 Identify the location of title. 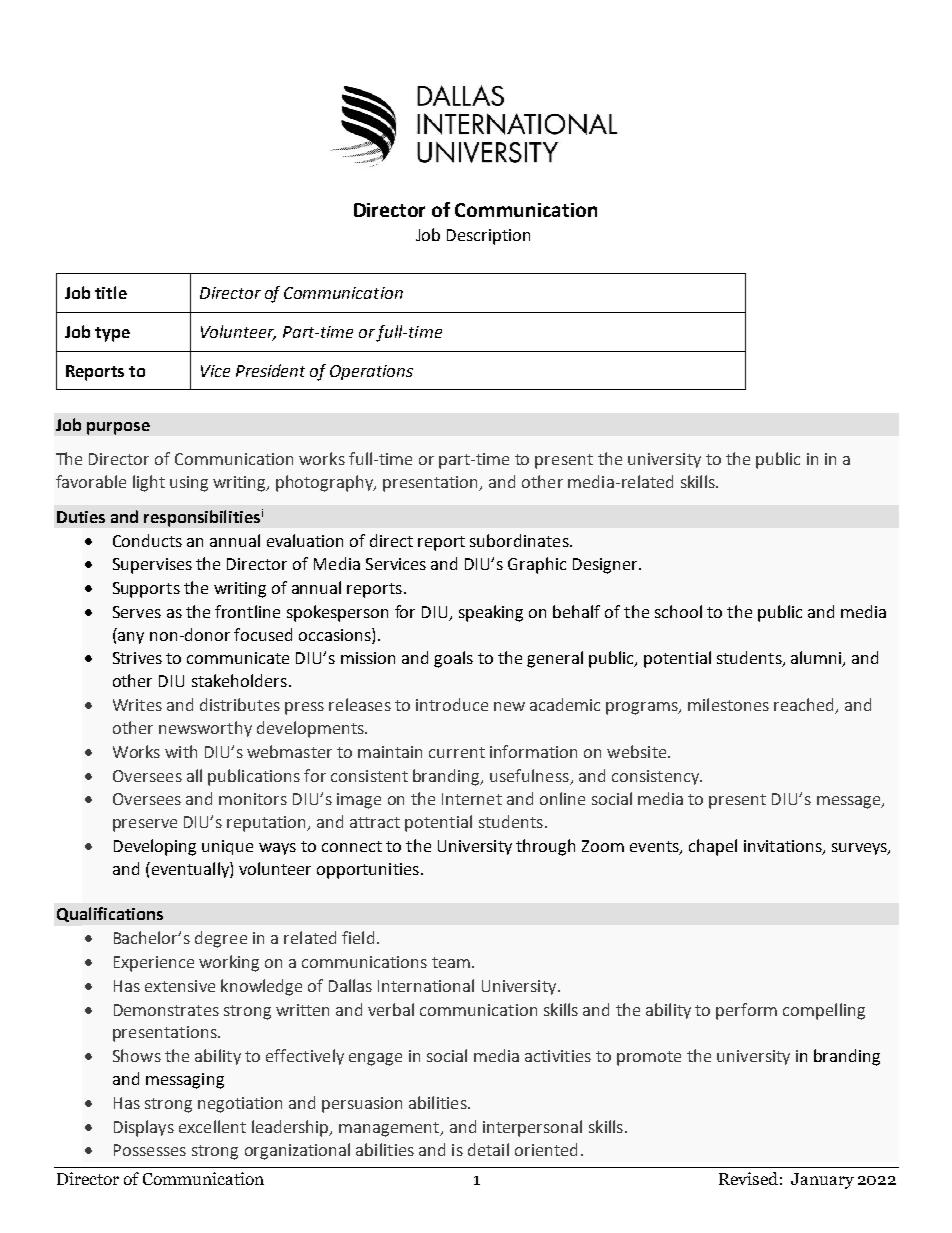
(111, 292).
